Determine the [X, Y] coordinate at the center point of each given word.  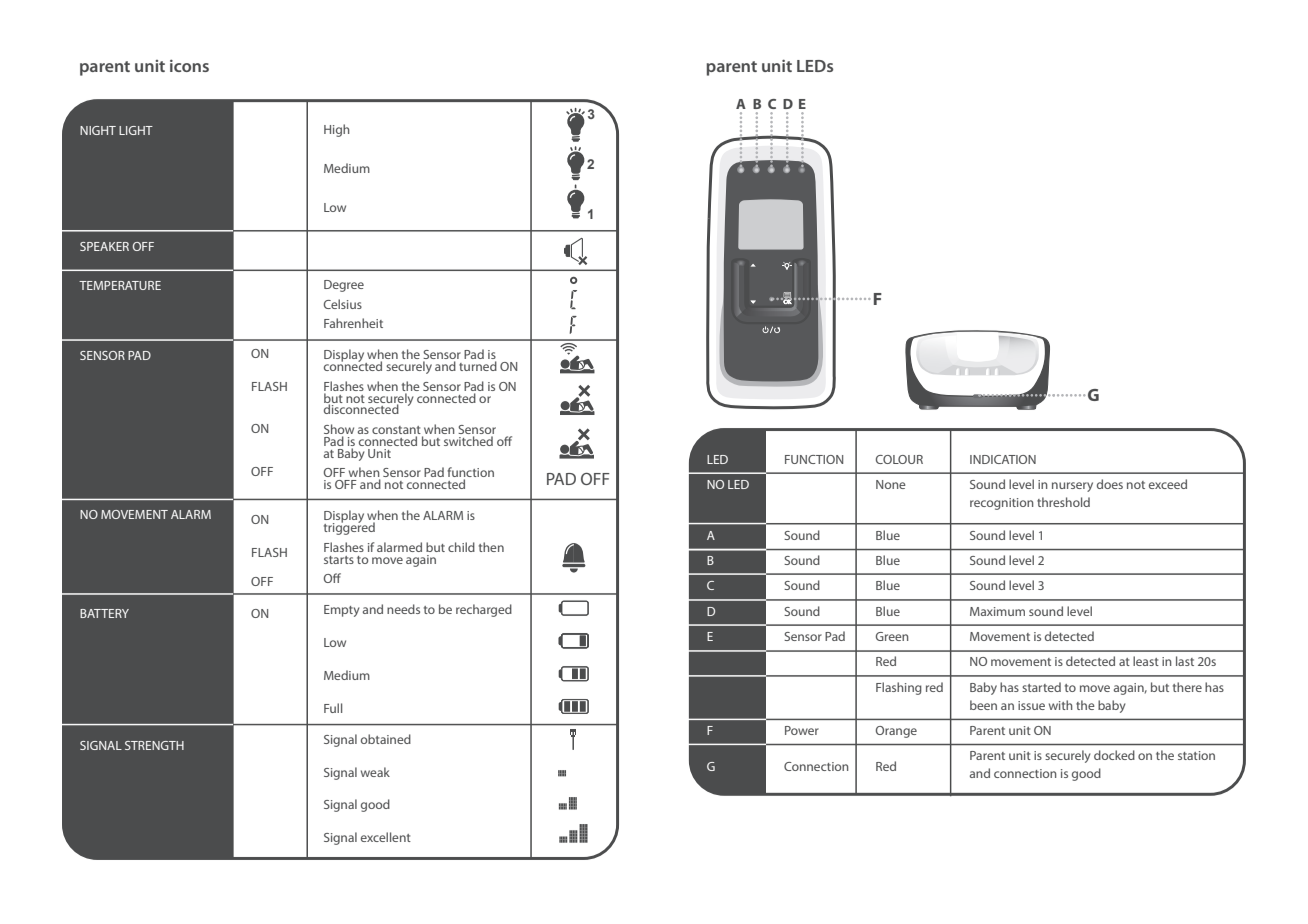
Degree [344, 286]
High [337, 130]
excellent [386, 837]
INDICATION [1003, 459]
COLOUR [899, 459]
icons [189, 65]
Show [339, 429]
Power [802, 730]
